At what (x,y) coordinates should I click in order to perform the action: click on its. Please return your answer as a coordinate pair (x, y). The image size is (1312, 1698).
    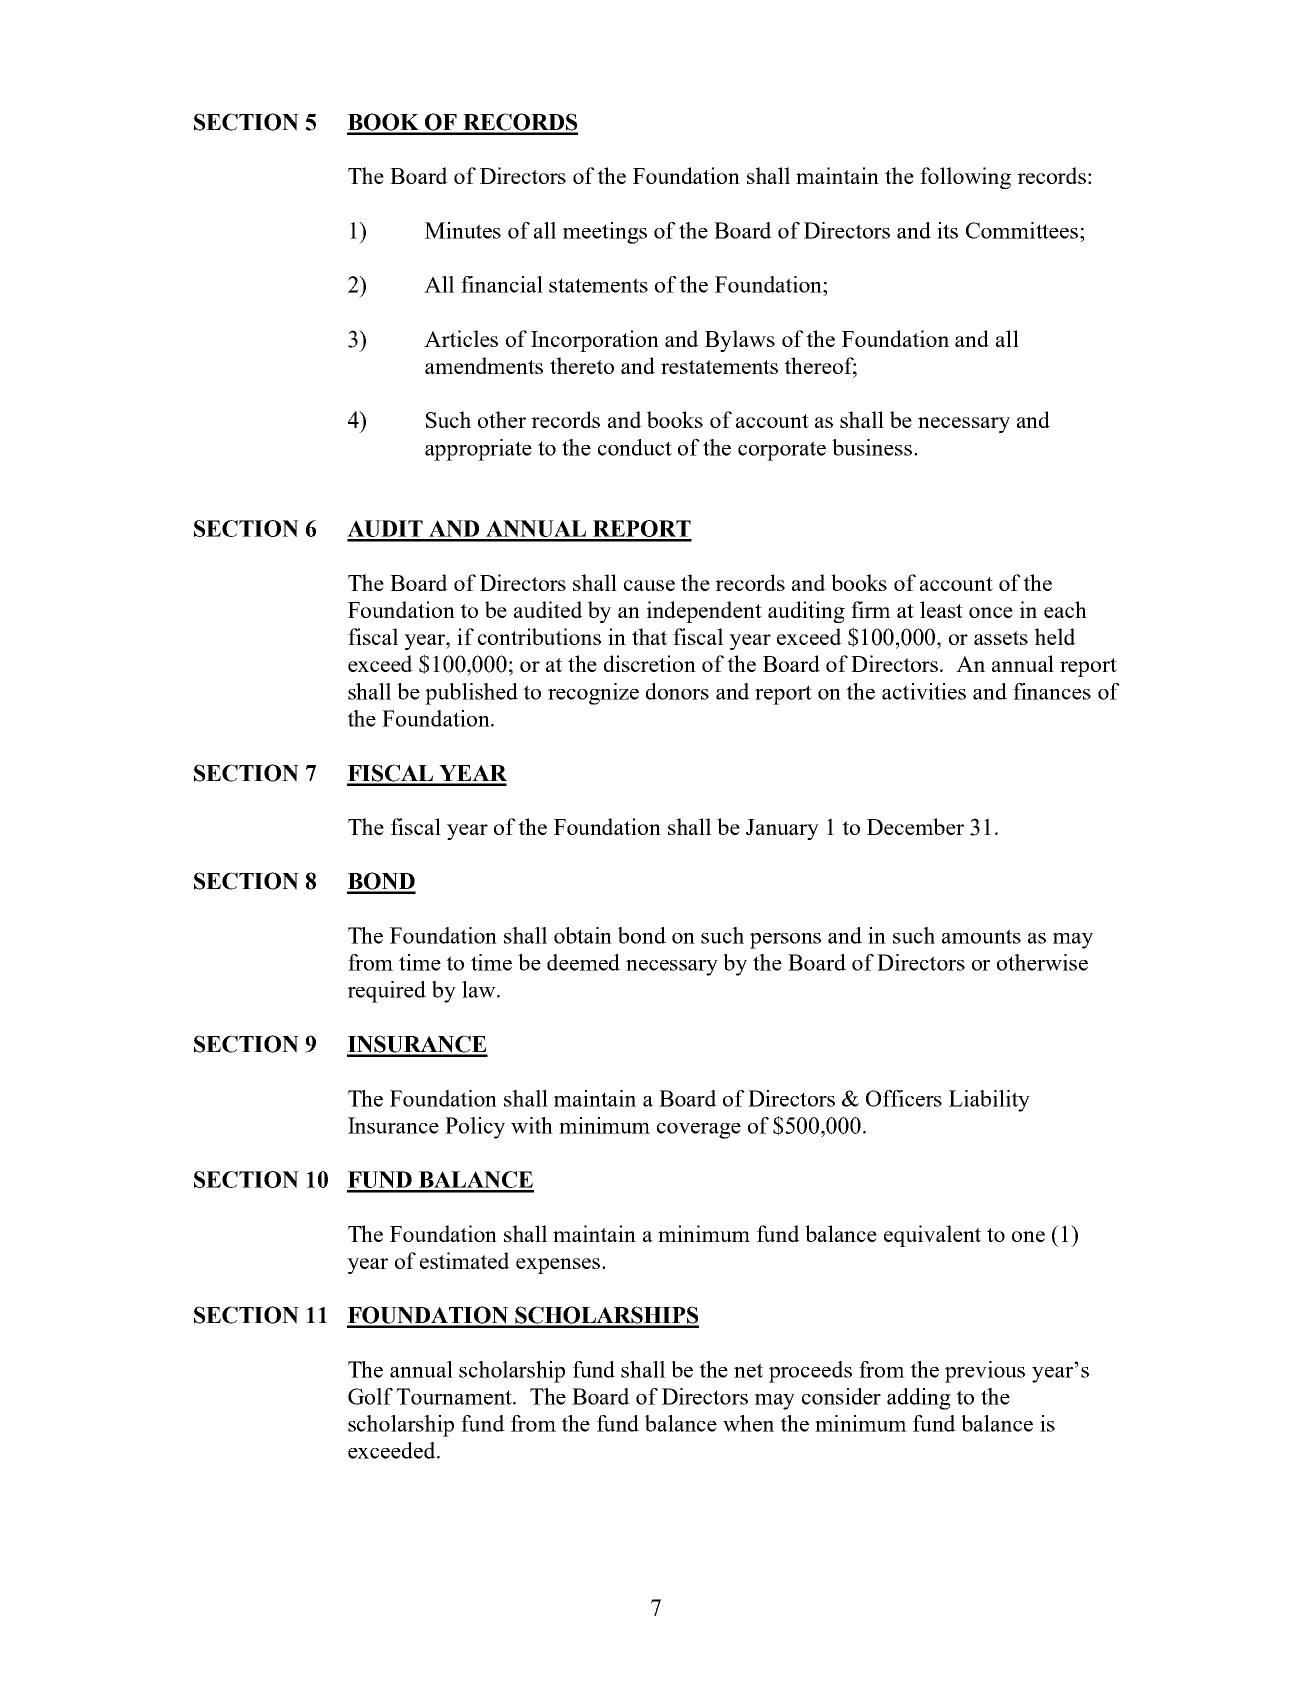
    Looking at the image, I should click on (947, 230).
